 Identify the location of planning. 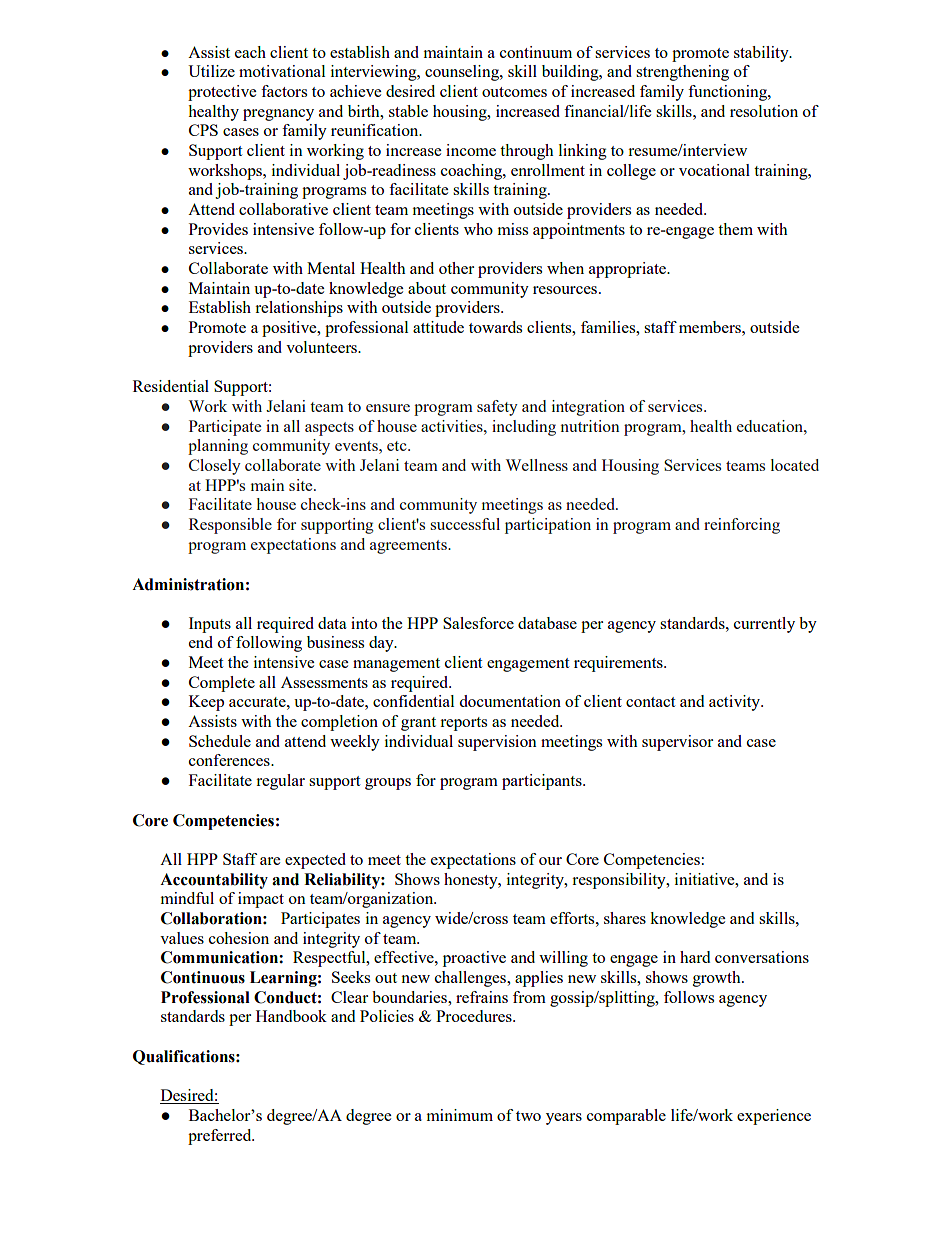
(218, 447).
